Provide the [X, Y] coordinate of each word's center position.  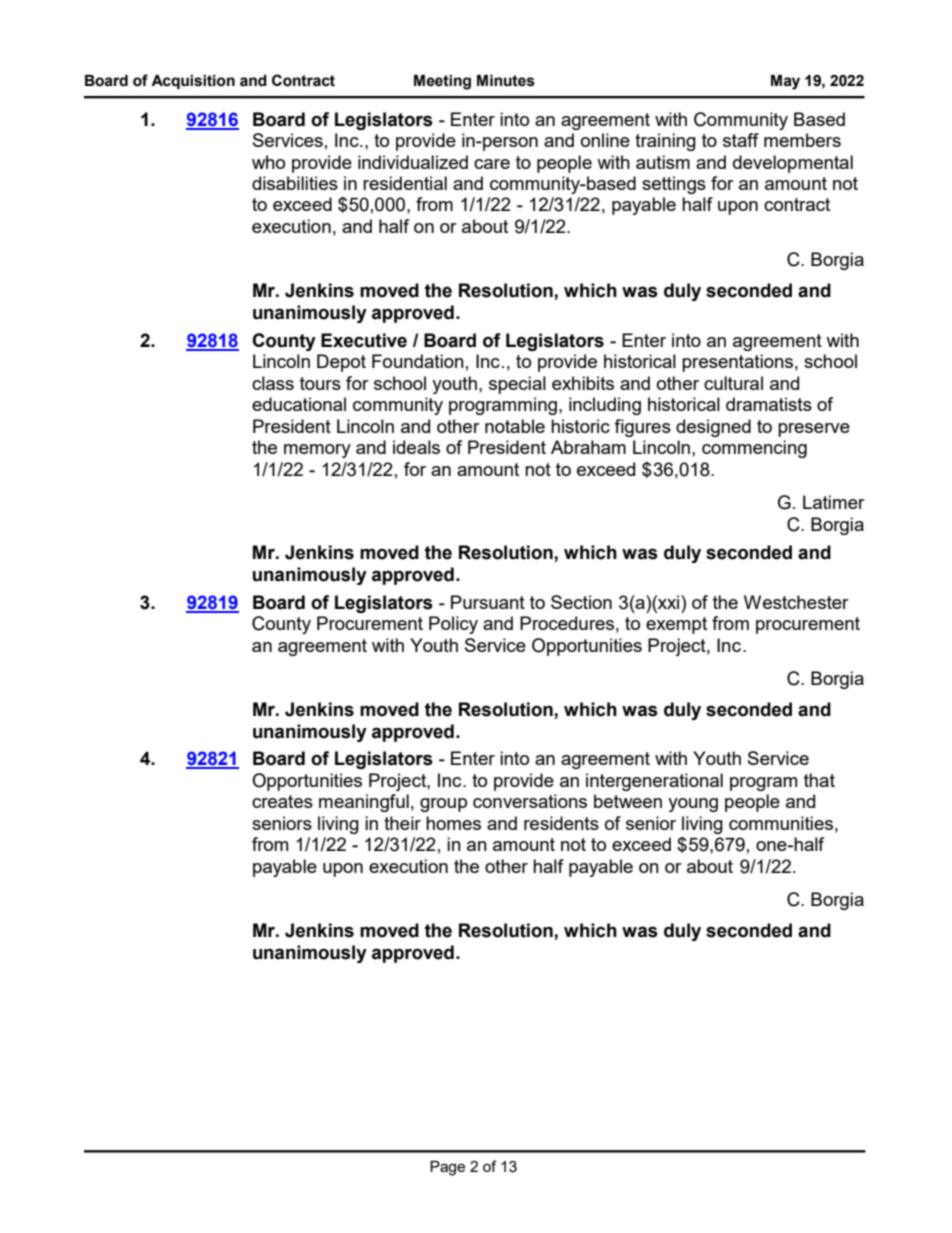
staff [741, 140]
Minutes [506, 81]
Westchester [796, 602]
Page [447, 1168]
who [268, 162]
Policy [453, 625]
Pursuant [488, 602]
